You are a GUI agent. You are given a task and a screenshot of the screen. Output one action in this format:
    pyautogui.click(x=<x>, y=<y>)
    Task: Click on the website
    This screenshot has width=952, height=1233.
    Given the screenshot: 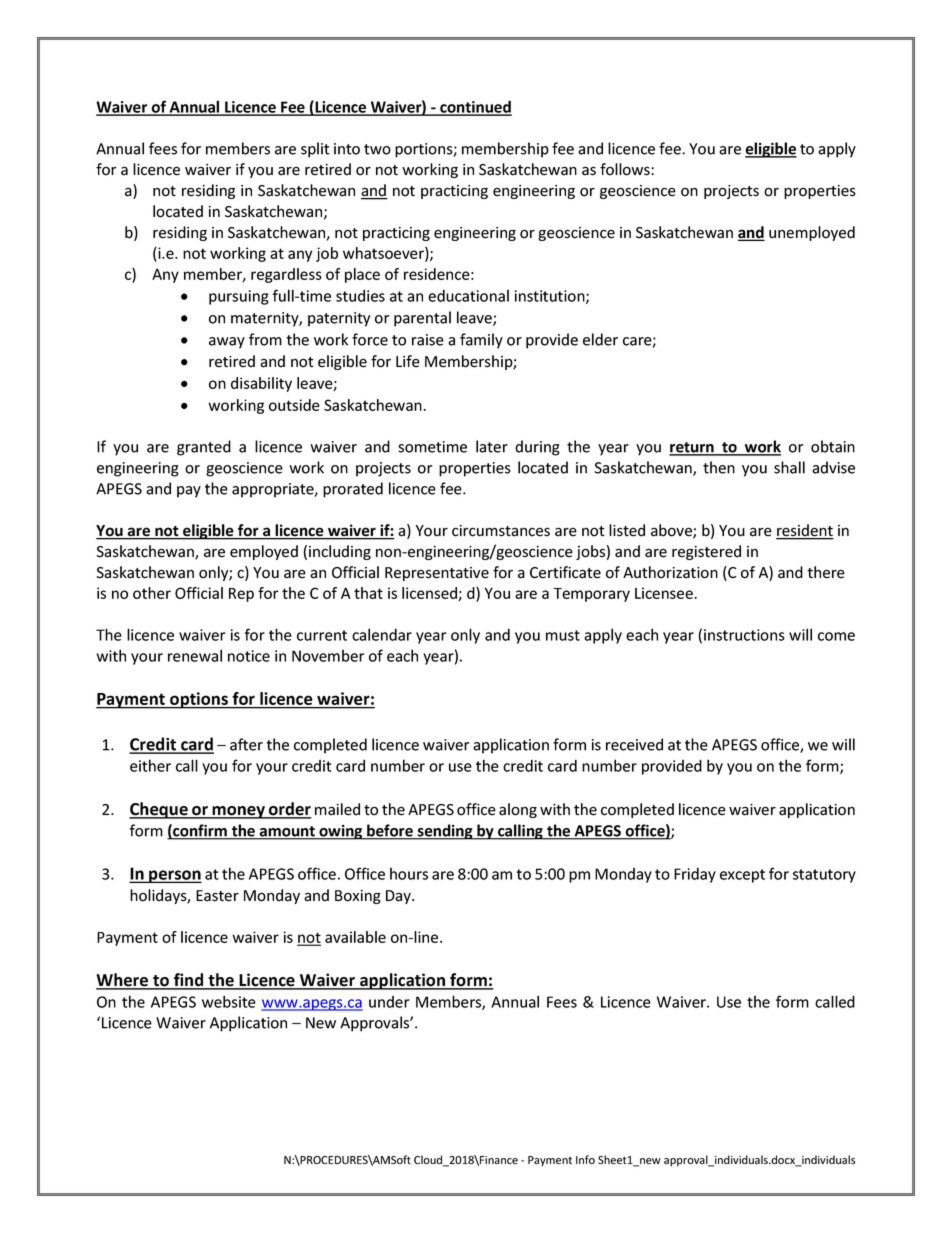 What is the action you would take?
    pyautogui.click(x=229, y=1001)
